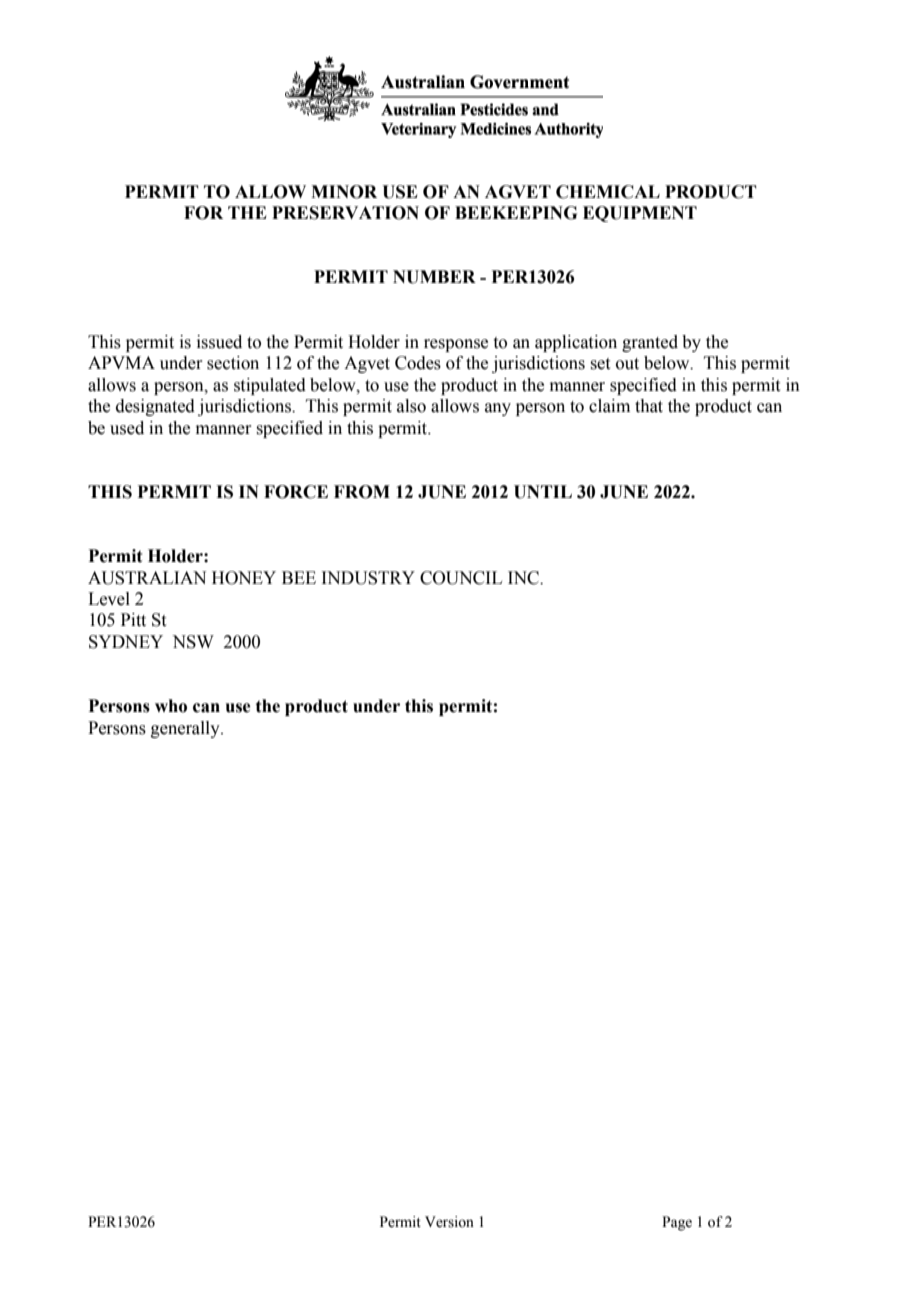 Image resolution: width=924 pixels, height=1308 pixels. Describe the element at coordinates (449, 1222) in the image. I see `Version` at that location.
